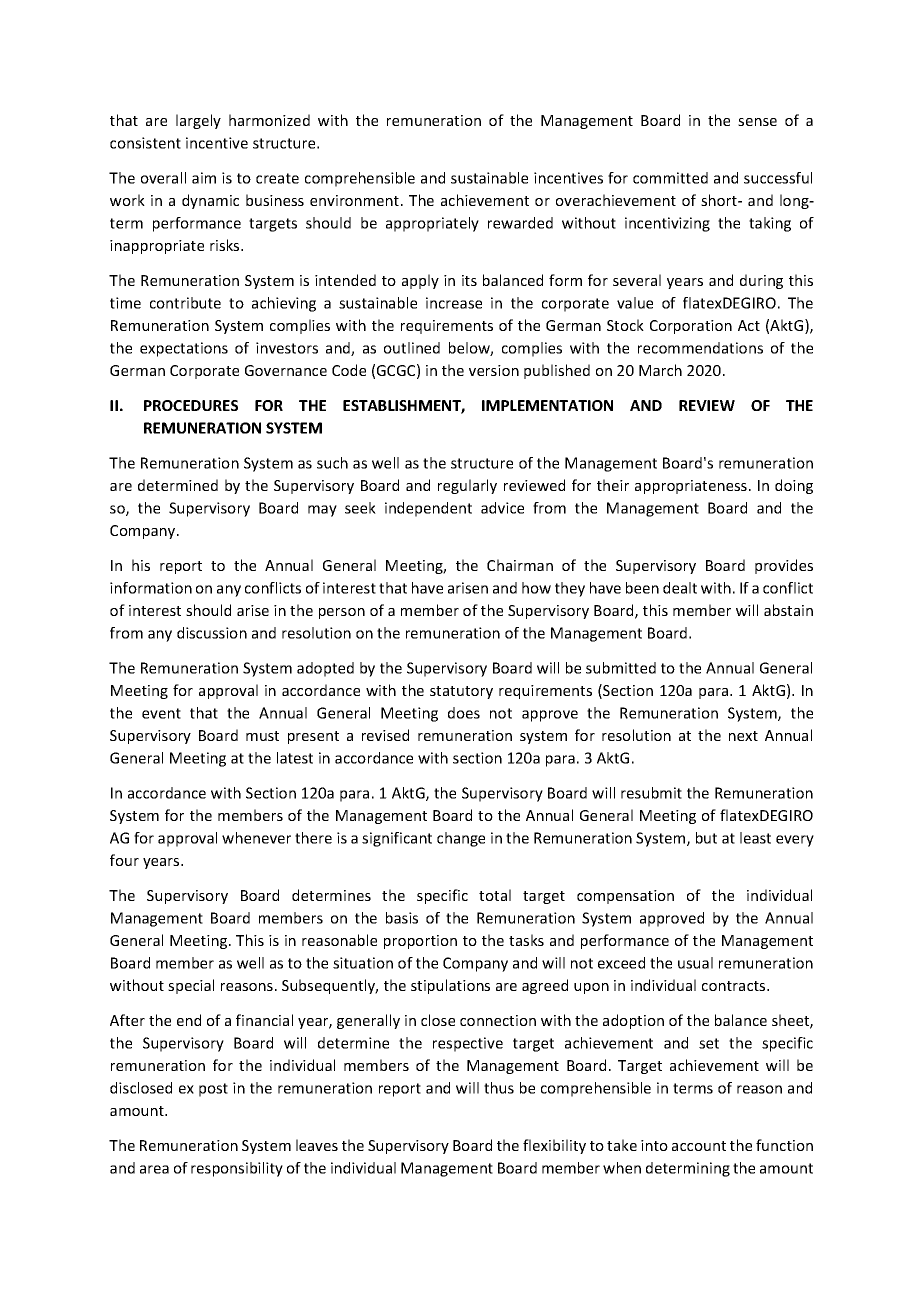  Describe the element at coordinates (237, 1169) in the document. I see `responsibility` at that location.
